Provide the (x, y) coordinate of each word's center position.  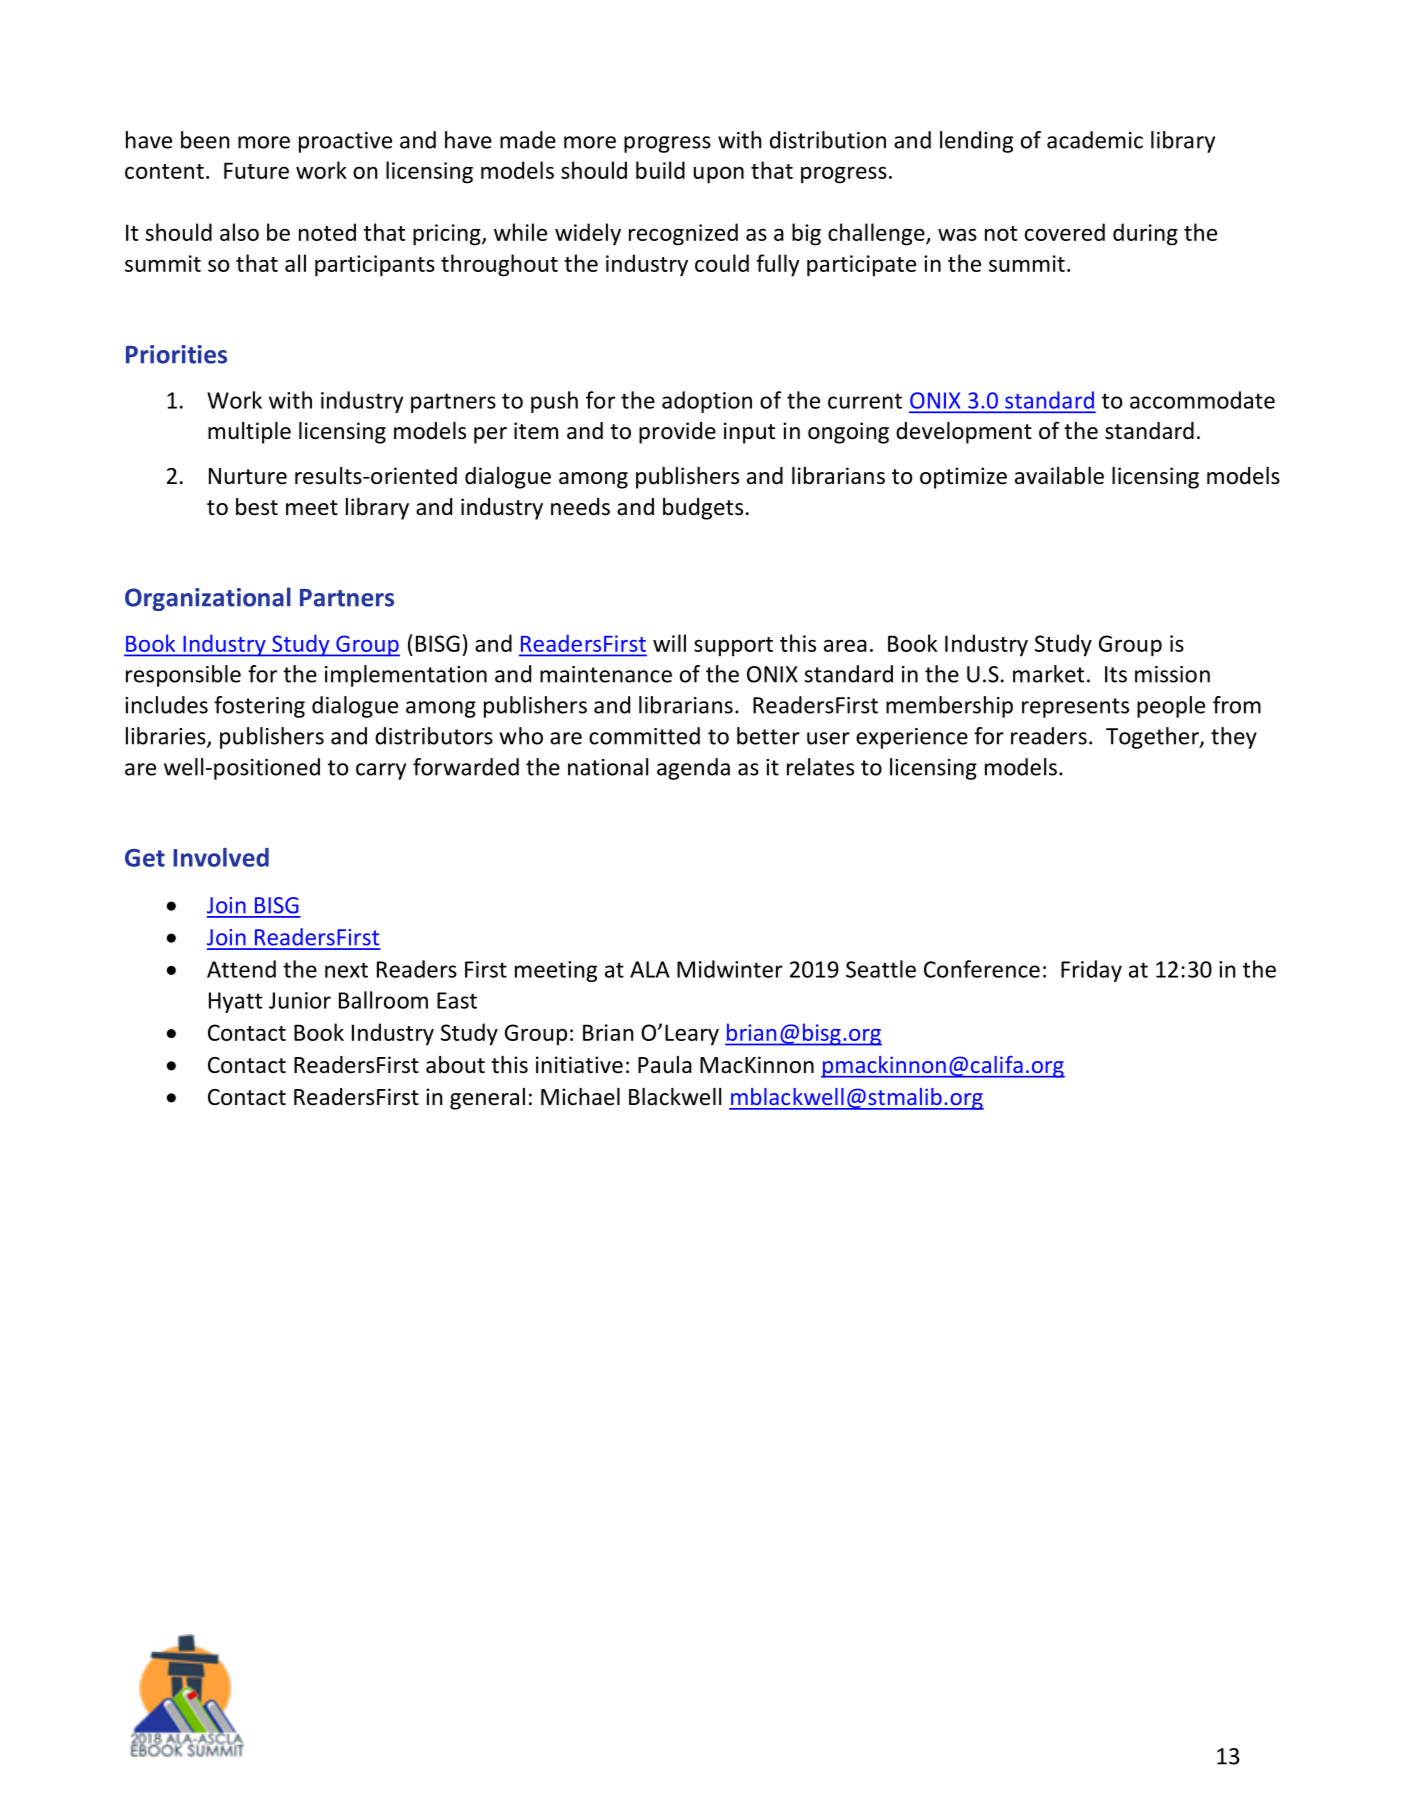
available (1059, 476)
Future (256, 170)
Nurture (248, 476)
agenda (693, 769)
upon (719, 175)
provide (677, 433)
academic (1095, 140)
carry (381, 771)
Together (1153, 738)
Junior (300, 1000)
